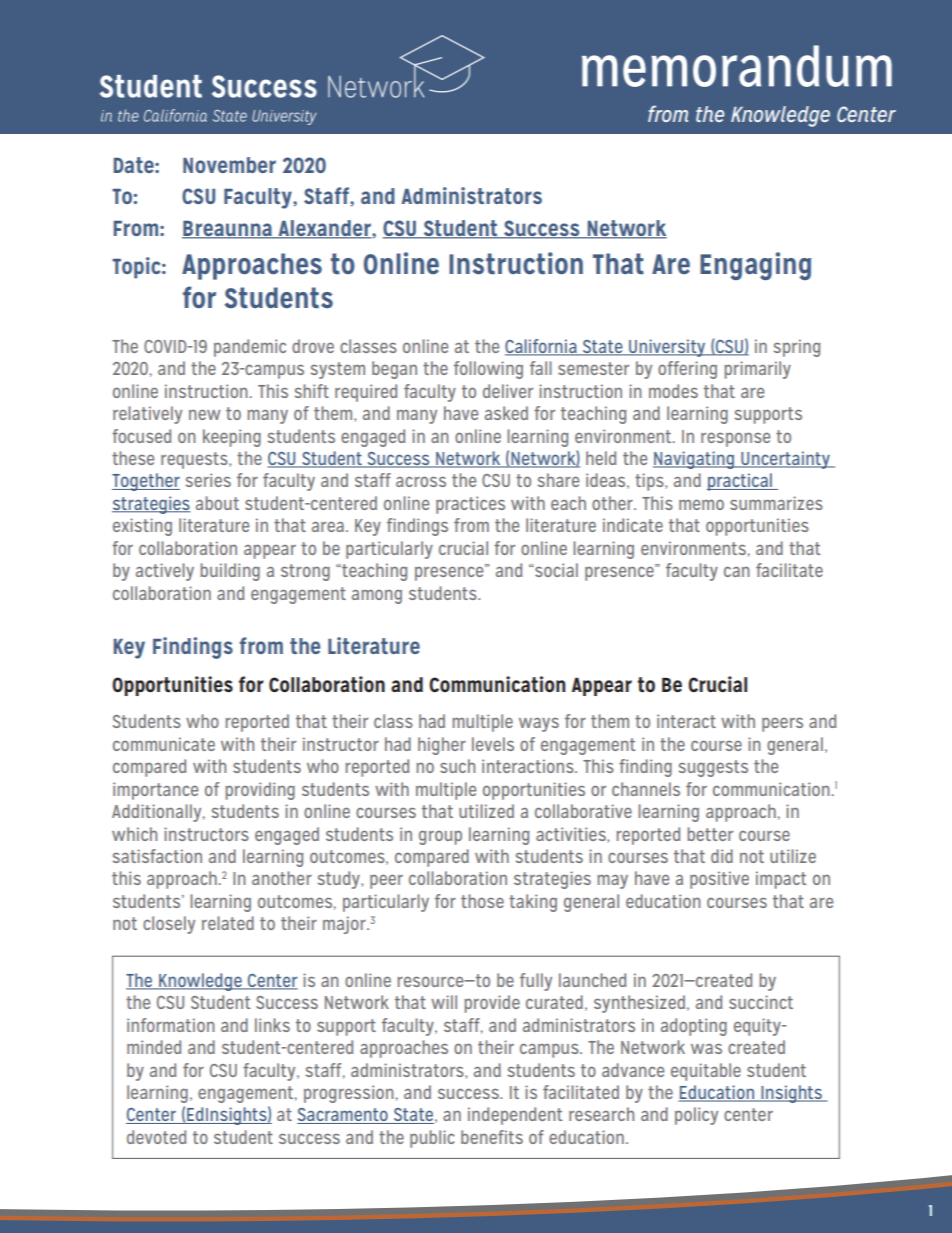 The width and height of the screenshot is (952, 1233). Describe the element at coordinates (377, 596) in the screenshot. I see `among` at that location.
